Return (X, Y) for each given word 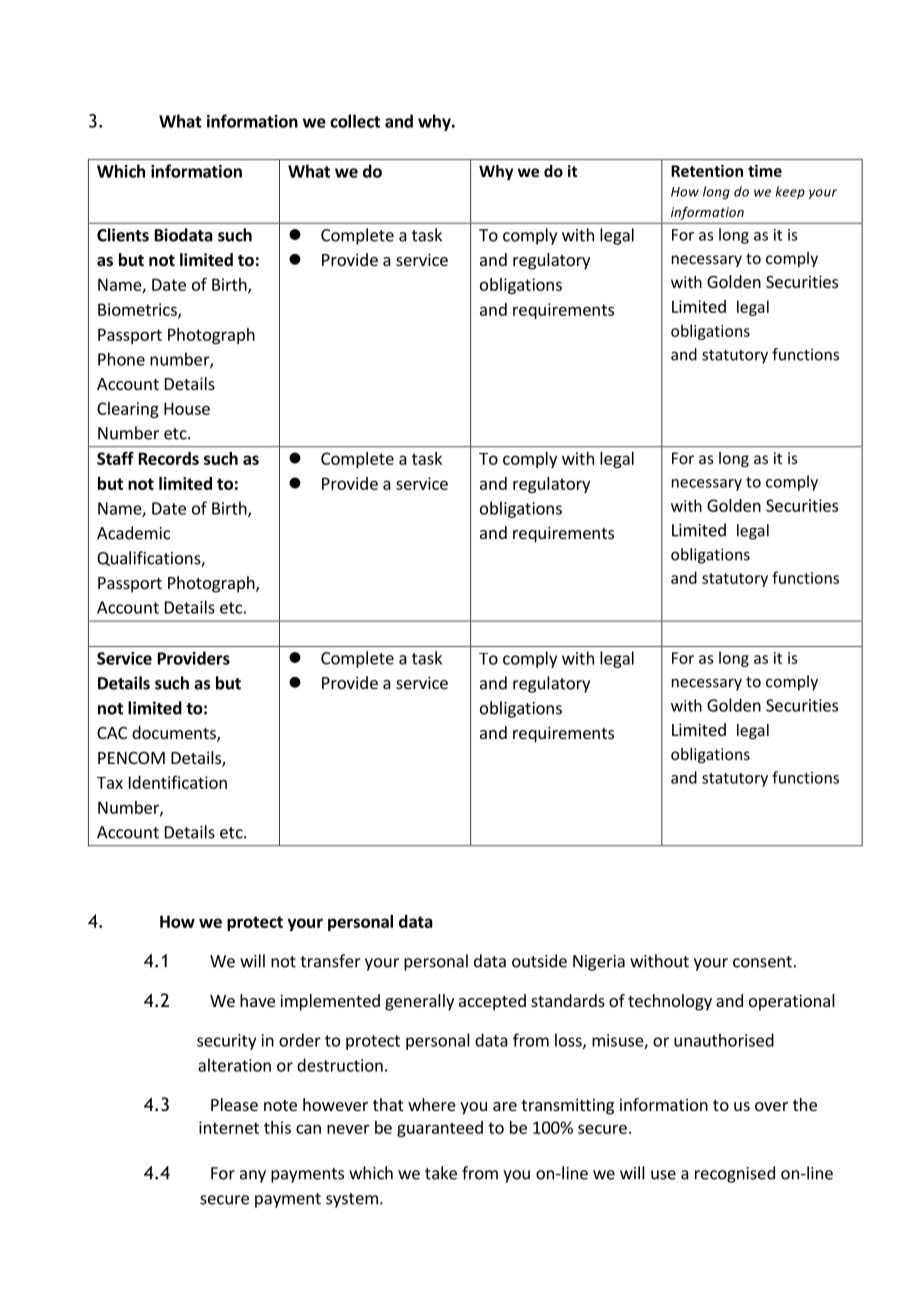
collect (355, 121)
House (187, 408)
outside (539, 961)
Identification (178, 782)
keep (790, 192)
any (253, 1176)
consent (762, 962)
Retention (707, 171)
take (441, 1173)
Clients (123, 235)
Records (169, 458)
